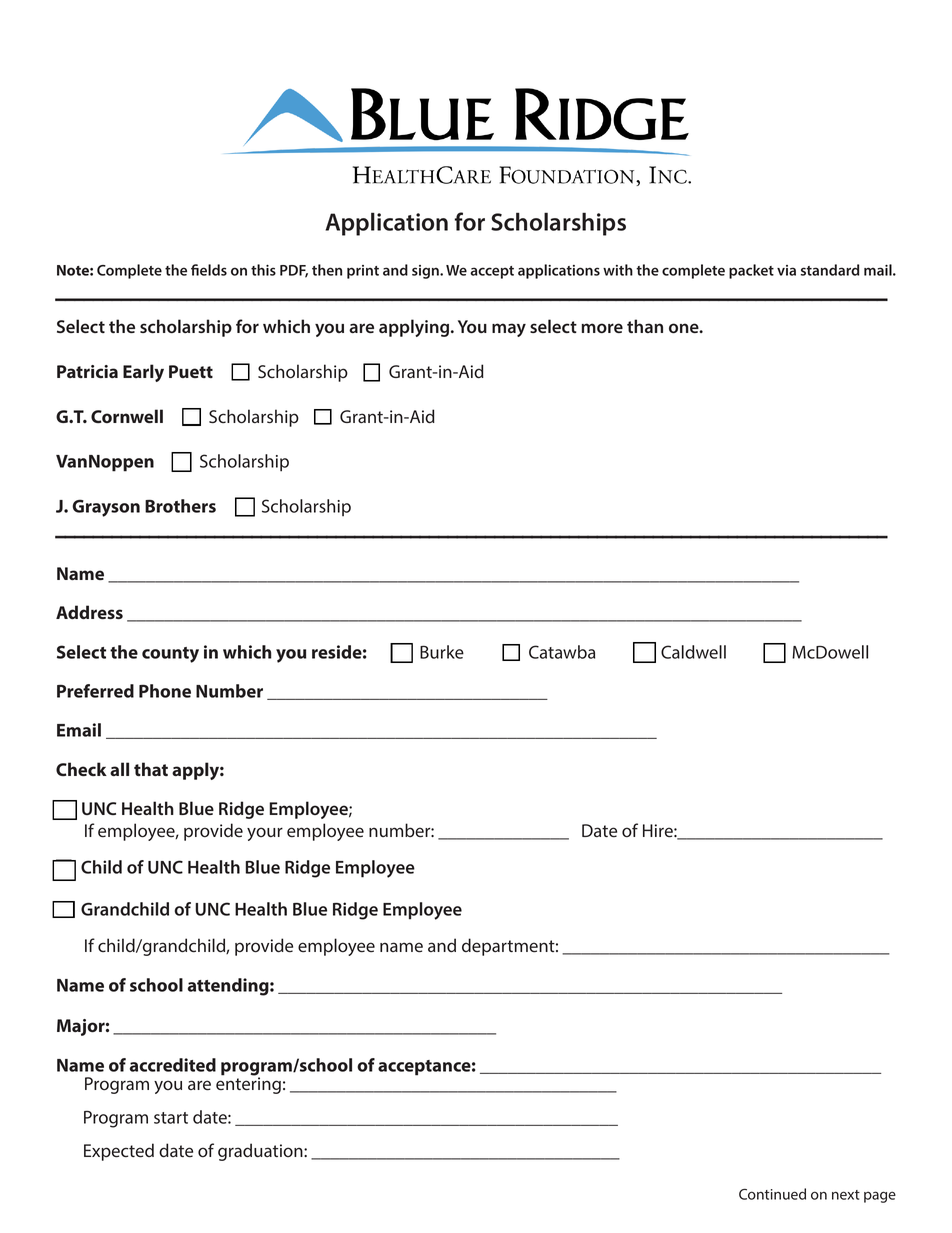 The width and height of the image is (952, 1233). What do you see at coordinates (509, 330) in the image?
I see `may` at bounding box center [509, 330].
